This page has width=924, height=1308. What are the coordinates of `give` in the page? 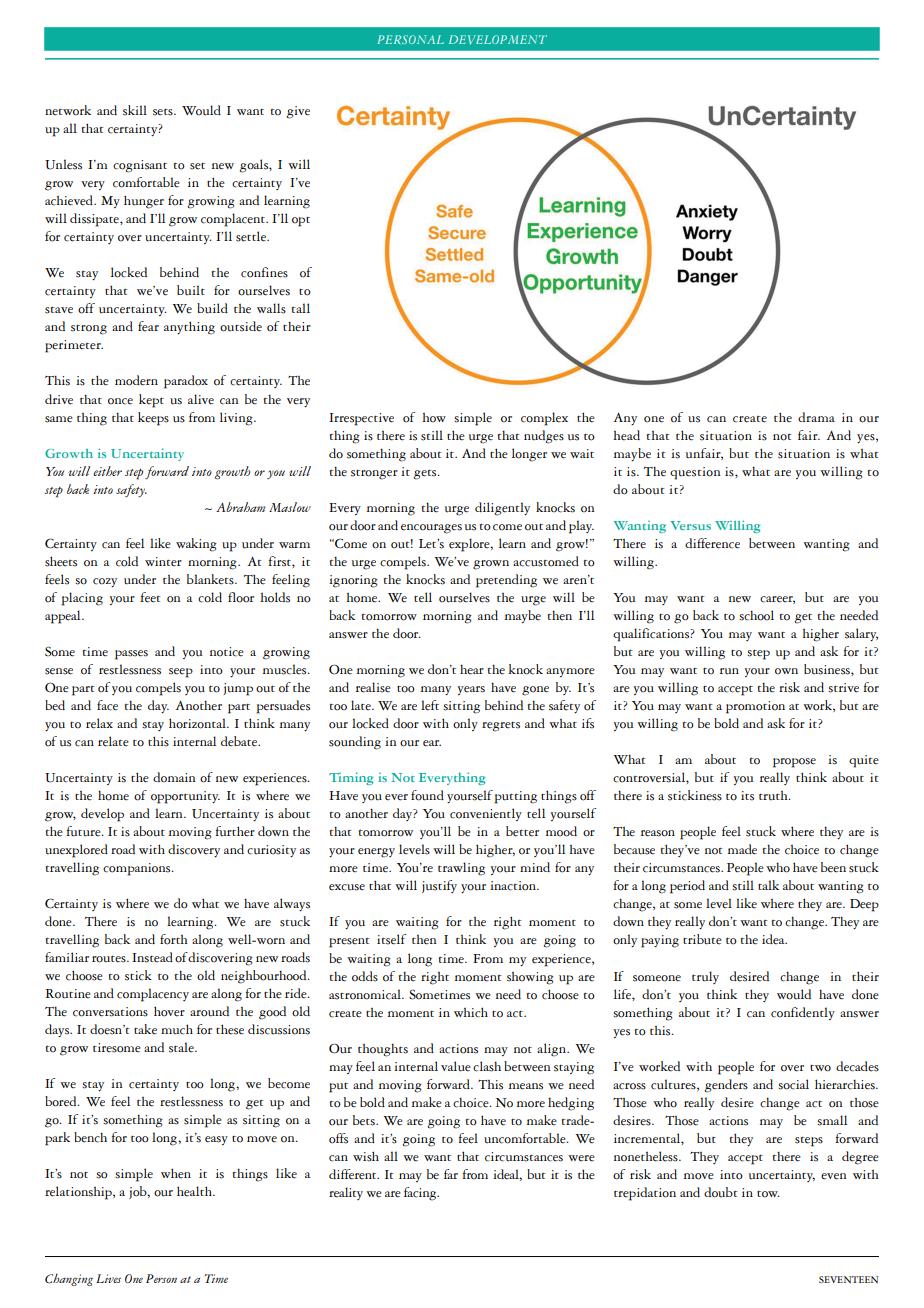 It's located at (298, 112).
